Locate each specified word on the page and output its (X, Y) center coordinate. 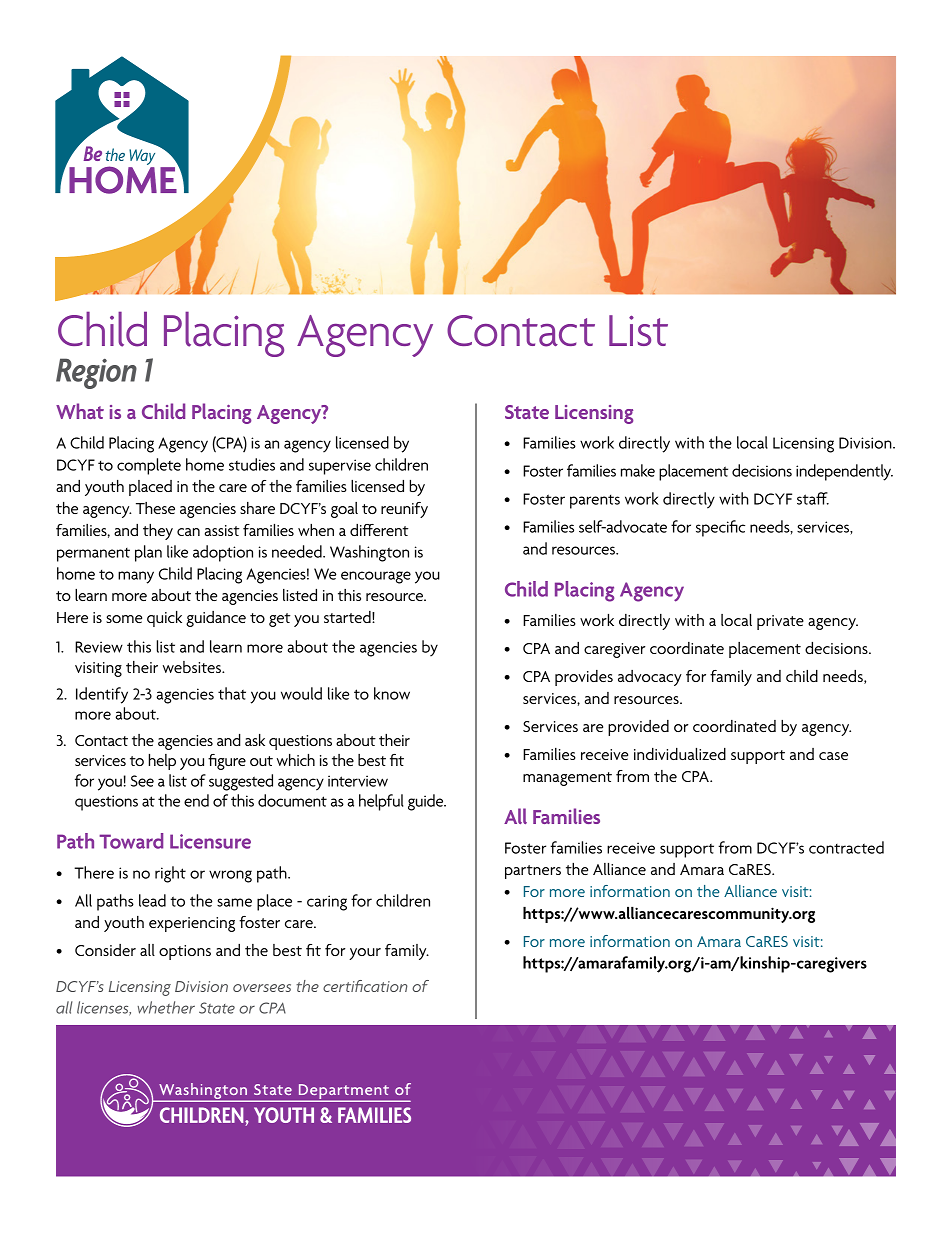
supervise (340, 467)
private (780, 622)
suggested (241, 782)
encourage (376, 577)
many (136, 577)
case (833, 756)
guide (427, 802)
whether (166, 1007)
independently (844, 472)
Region (96, 373)
